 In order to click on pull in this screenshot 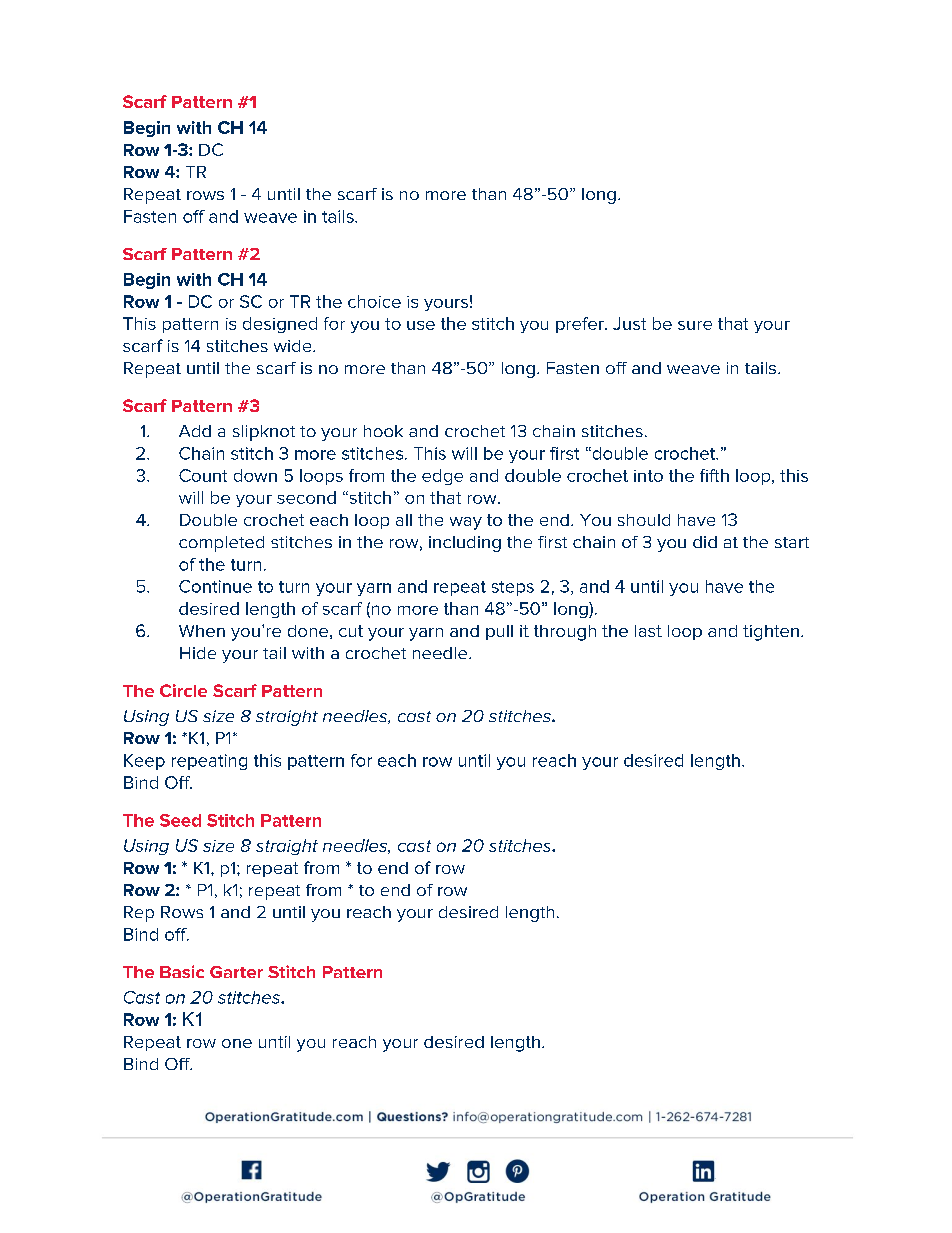, I will do `click(499, 632)`.
